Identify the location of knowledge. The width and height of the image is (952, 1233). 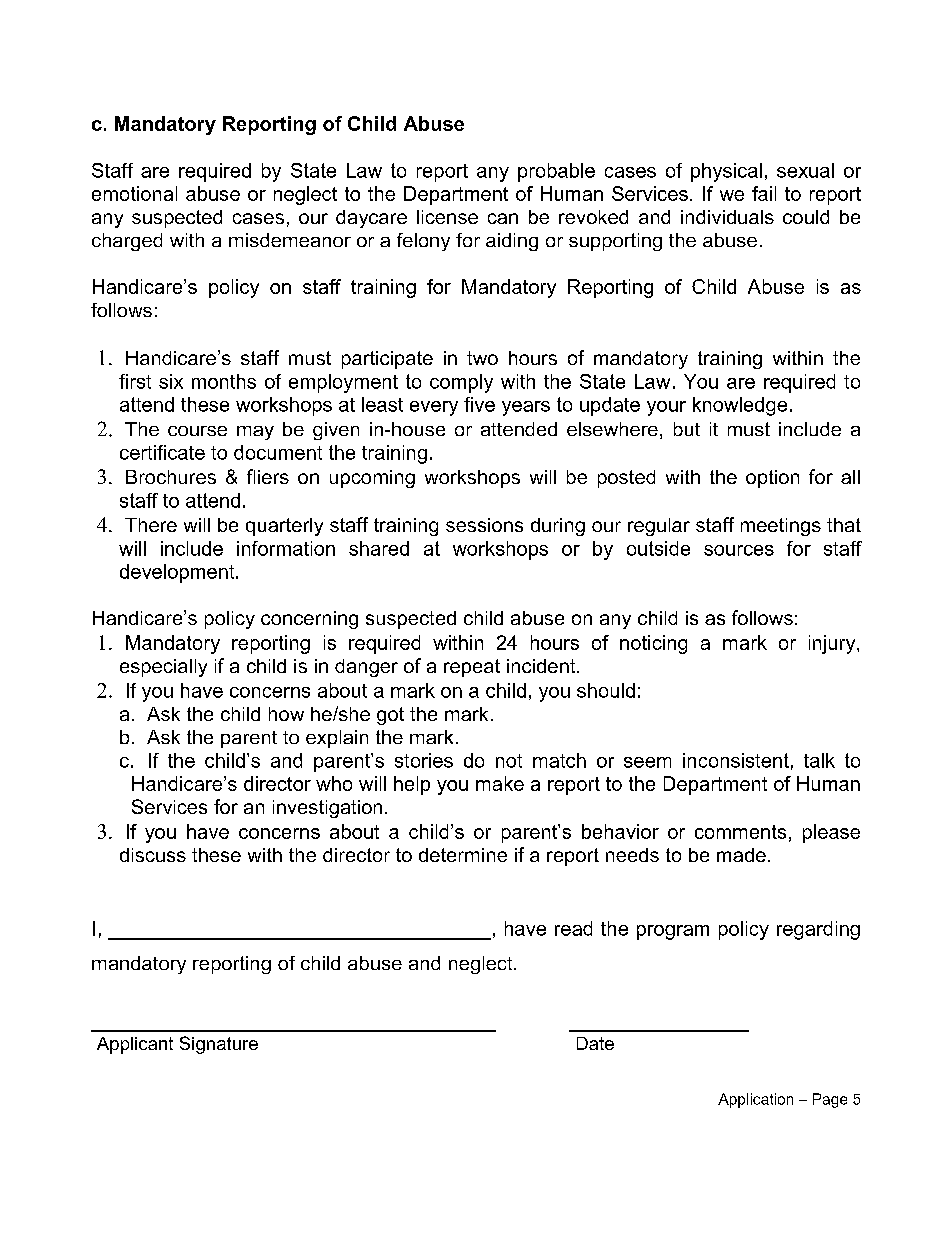
(740, 406).
